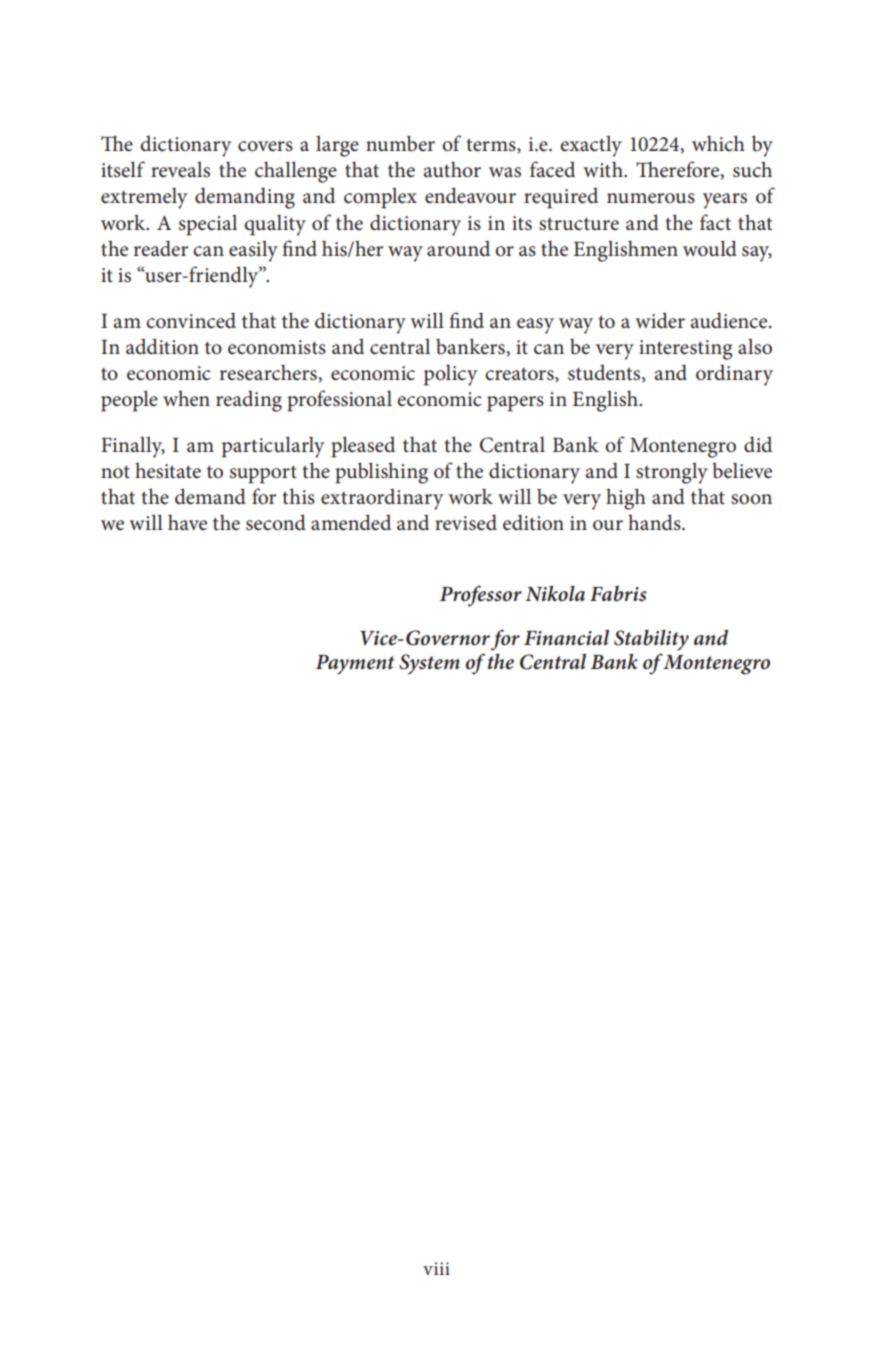 Image resolution: width=896 pixels, height=1345 pixels. What do you see at coordinates (180, 169) in the page?
I see `reveals` at bounding box center [180, 169].
